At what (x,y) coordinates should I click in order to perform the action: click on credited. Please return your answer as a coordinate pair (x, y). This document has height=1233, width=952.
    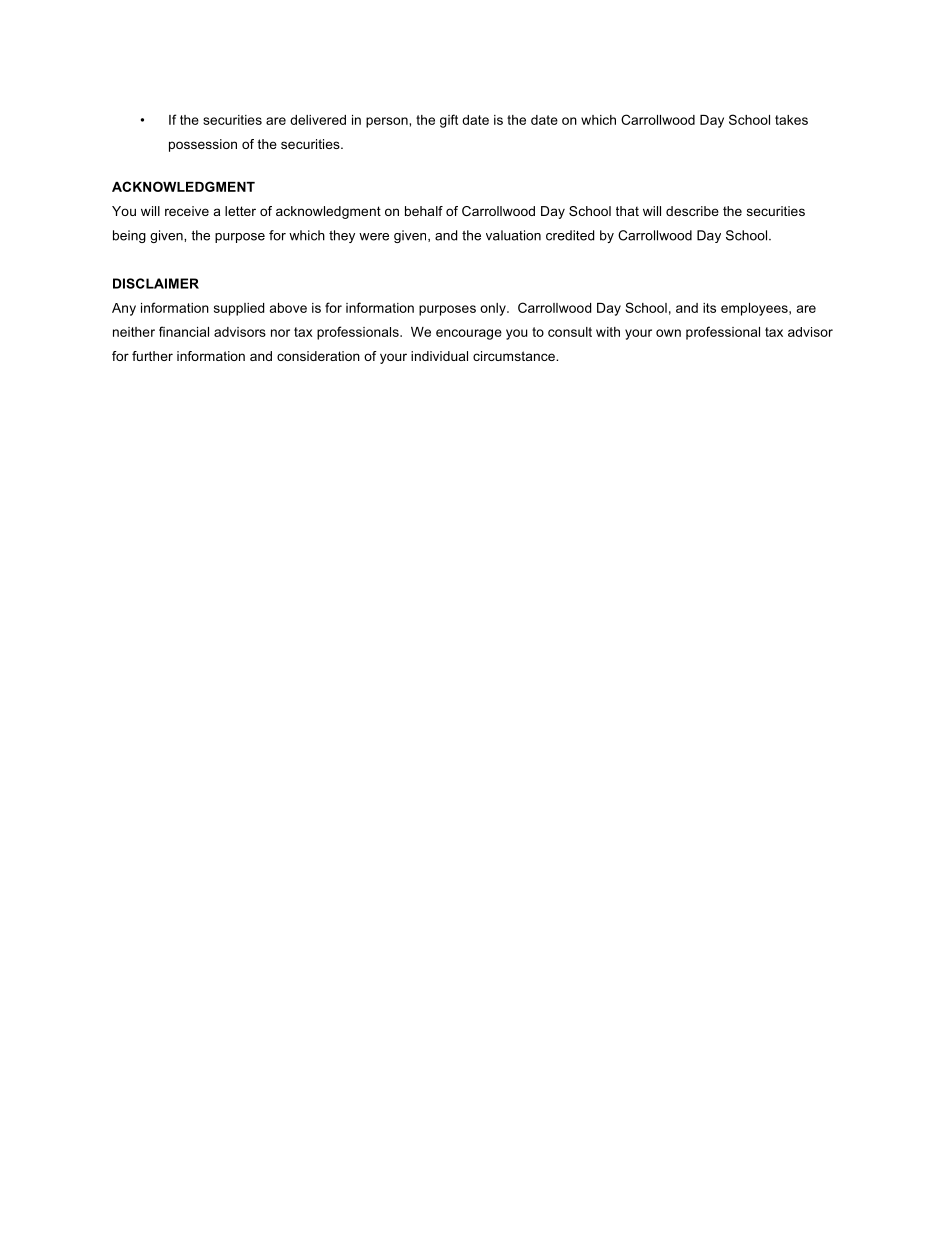
    Looking at the image, I should click on (570, 235).
